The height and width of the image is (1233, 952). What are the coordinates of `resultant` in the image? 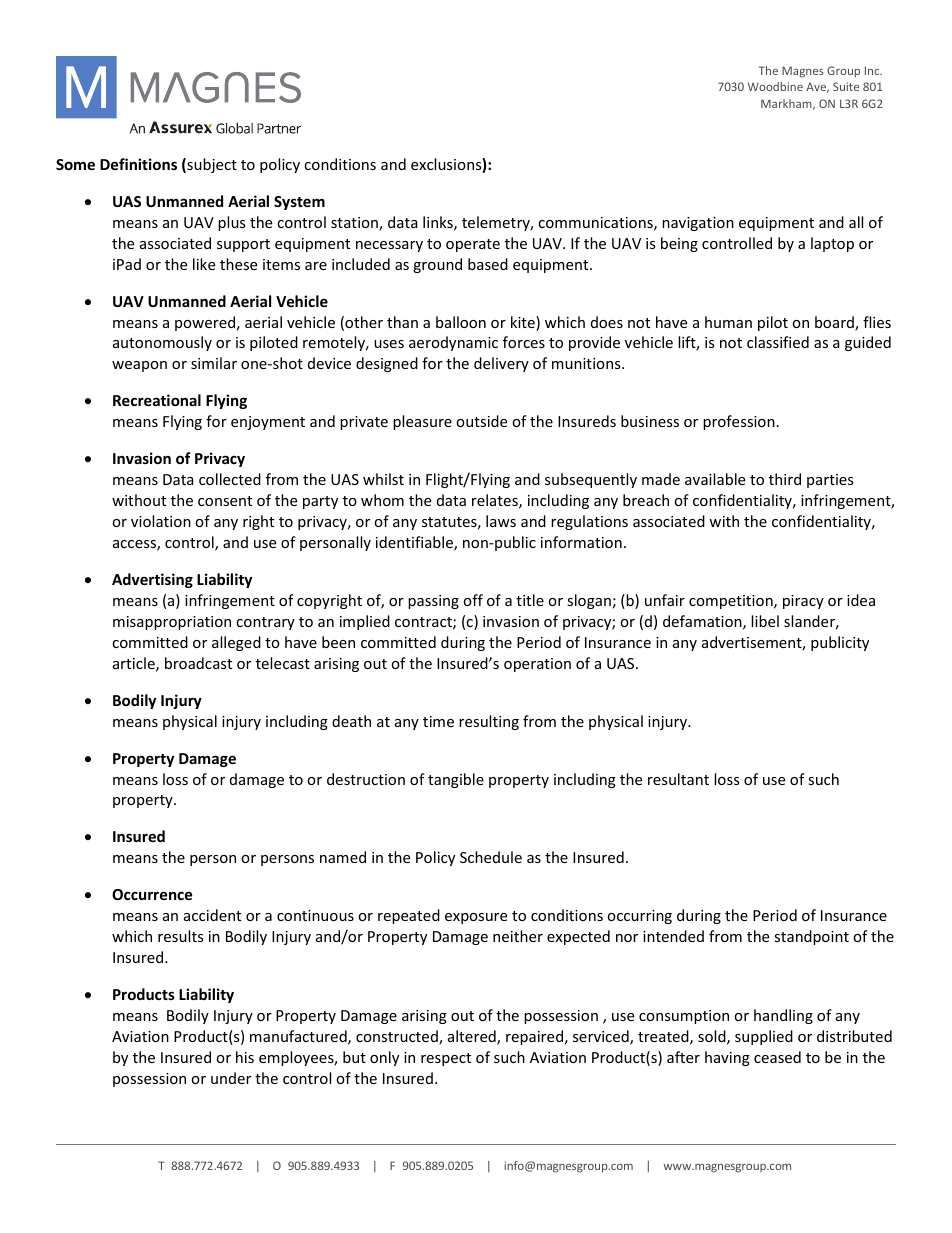 It's located at (678, 779).
